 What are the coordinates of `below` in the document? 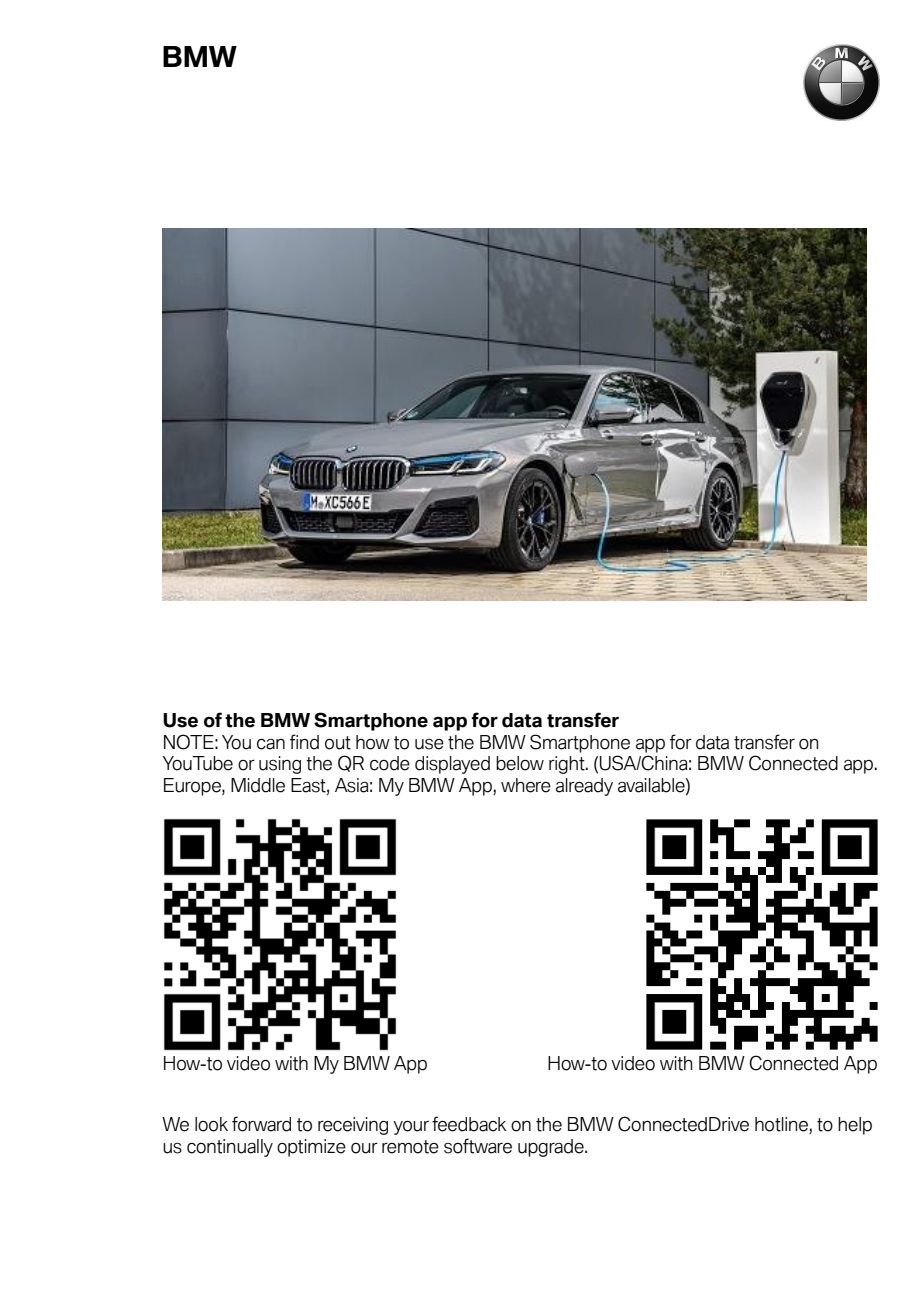 It's located at (520, 763).
